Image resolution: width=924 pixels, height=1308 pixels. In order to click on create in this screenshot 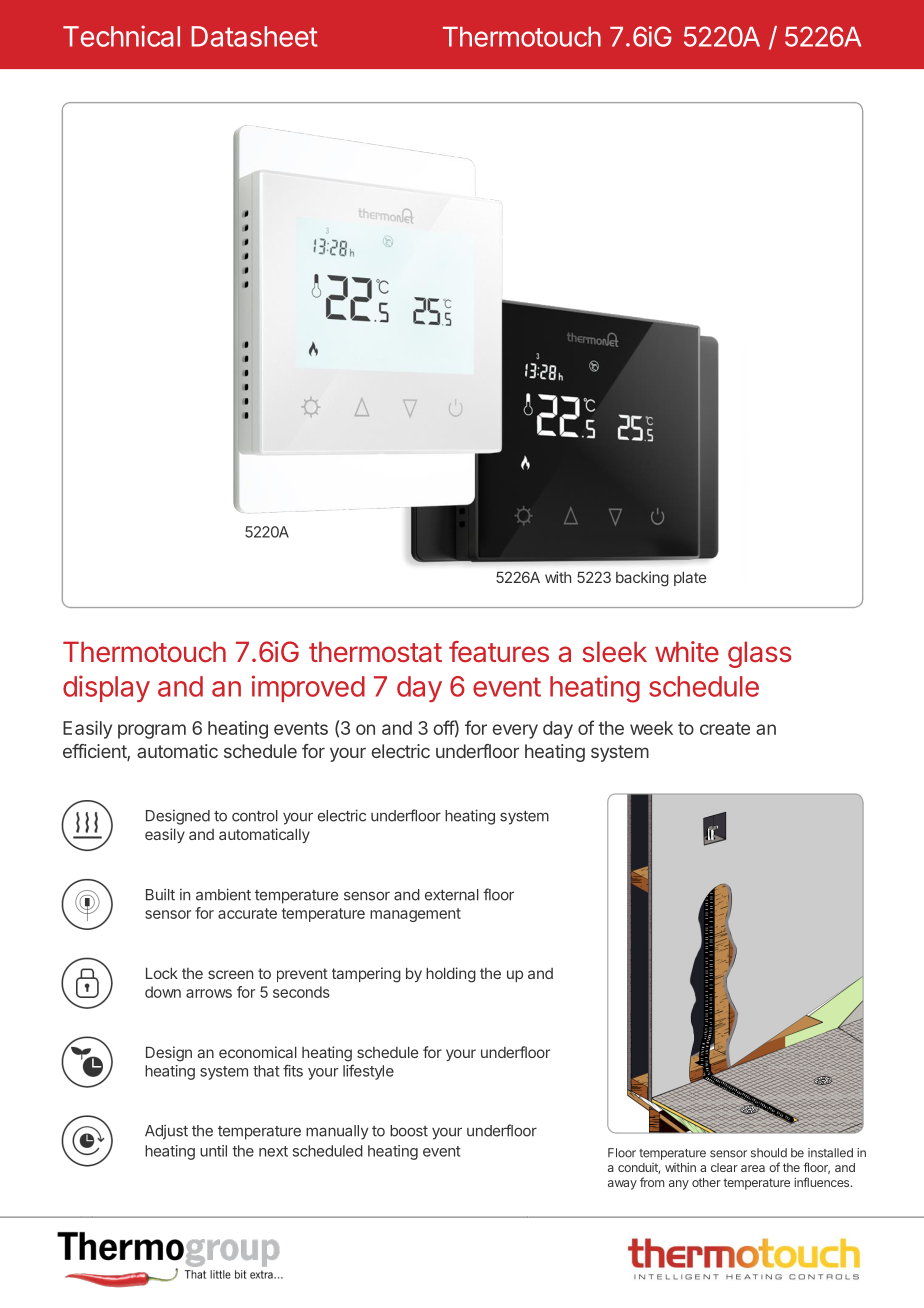, I will do `click(725, 728)`.
